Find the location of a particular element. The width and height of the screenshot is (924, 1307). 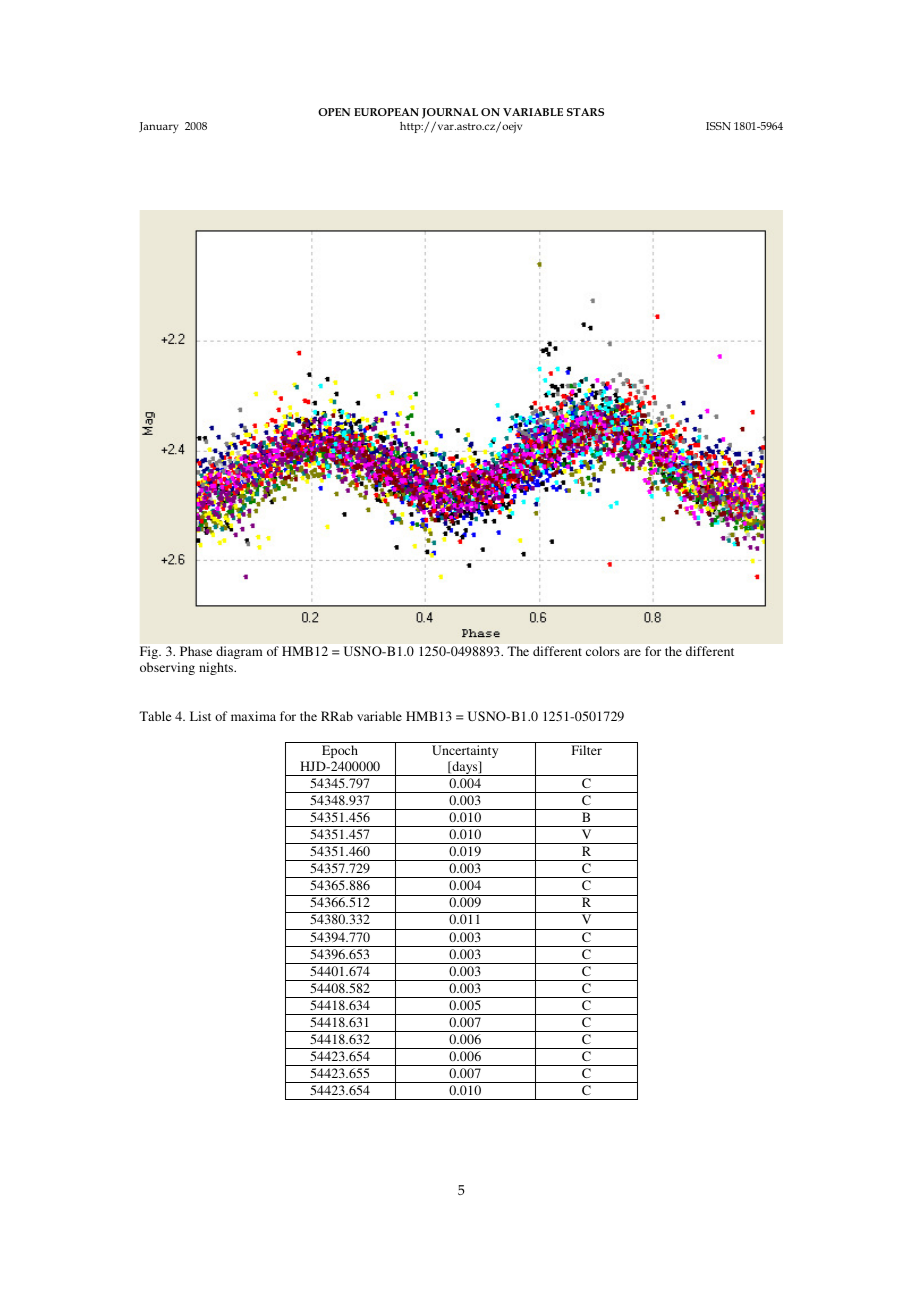

variable is located at coordinates (379, 716).
